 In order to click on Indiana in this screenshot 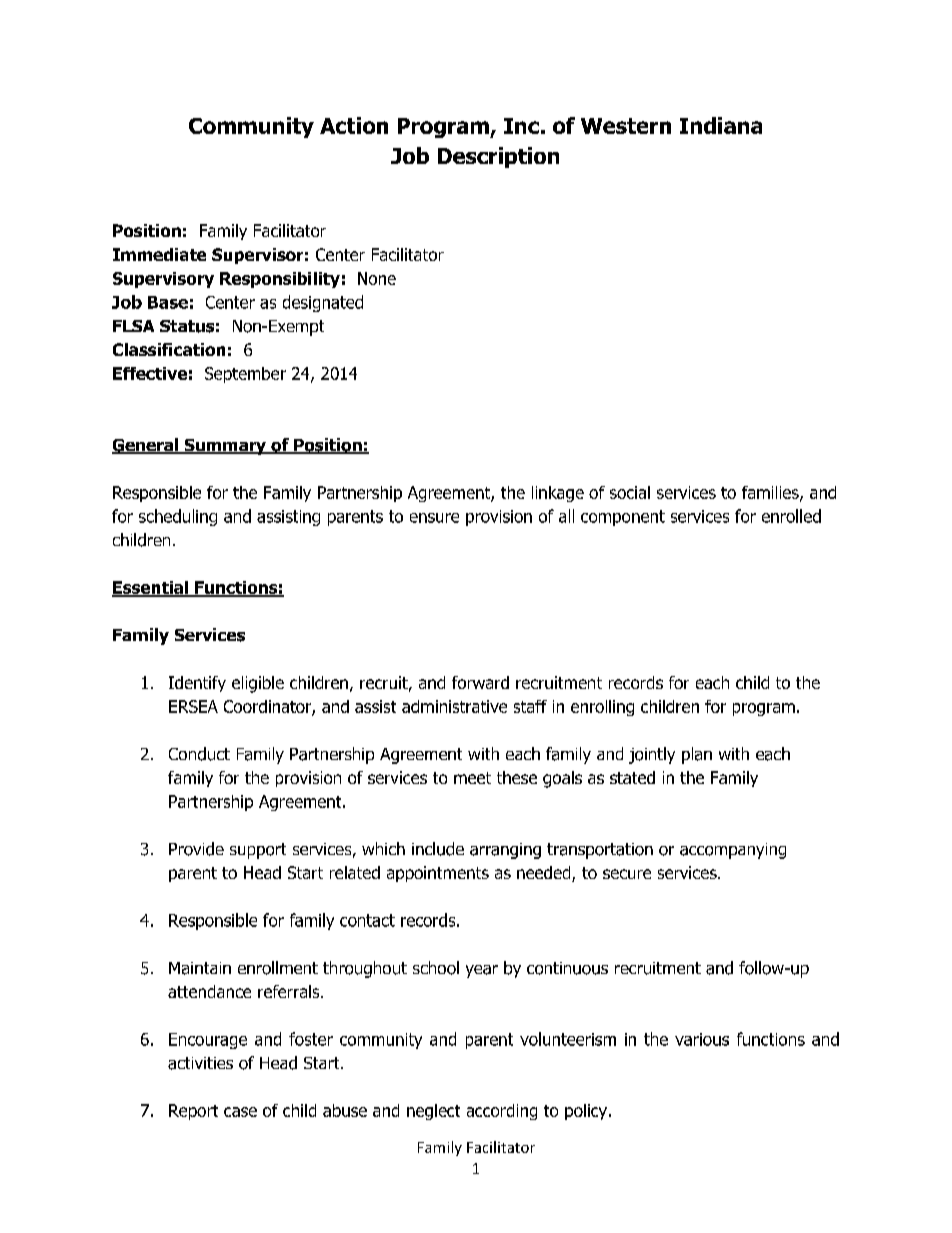, I will do `click(721, 125)`.
